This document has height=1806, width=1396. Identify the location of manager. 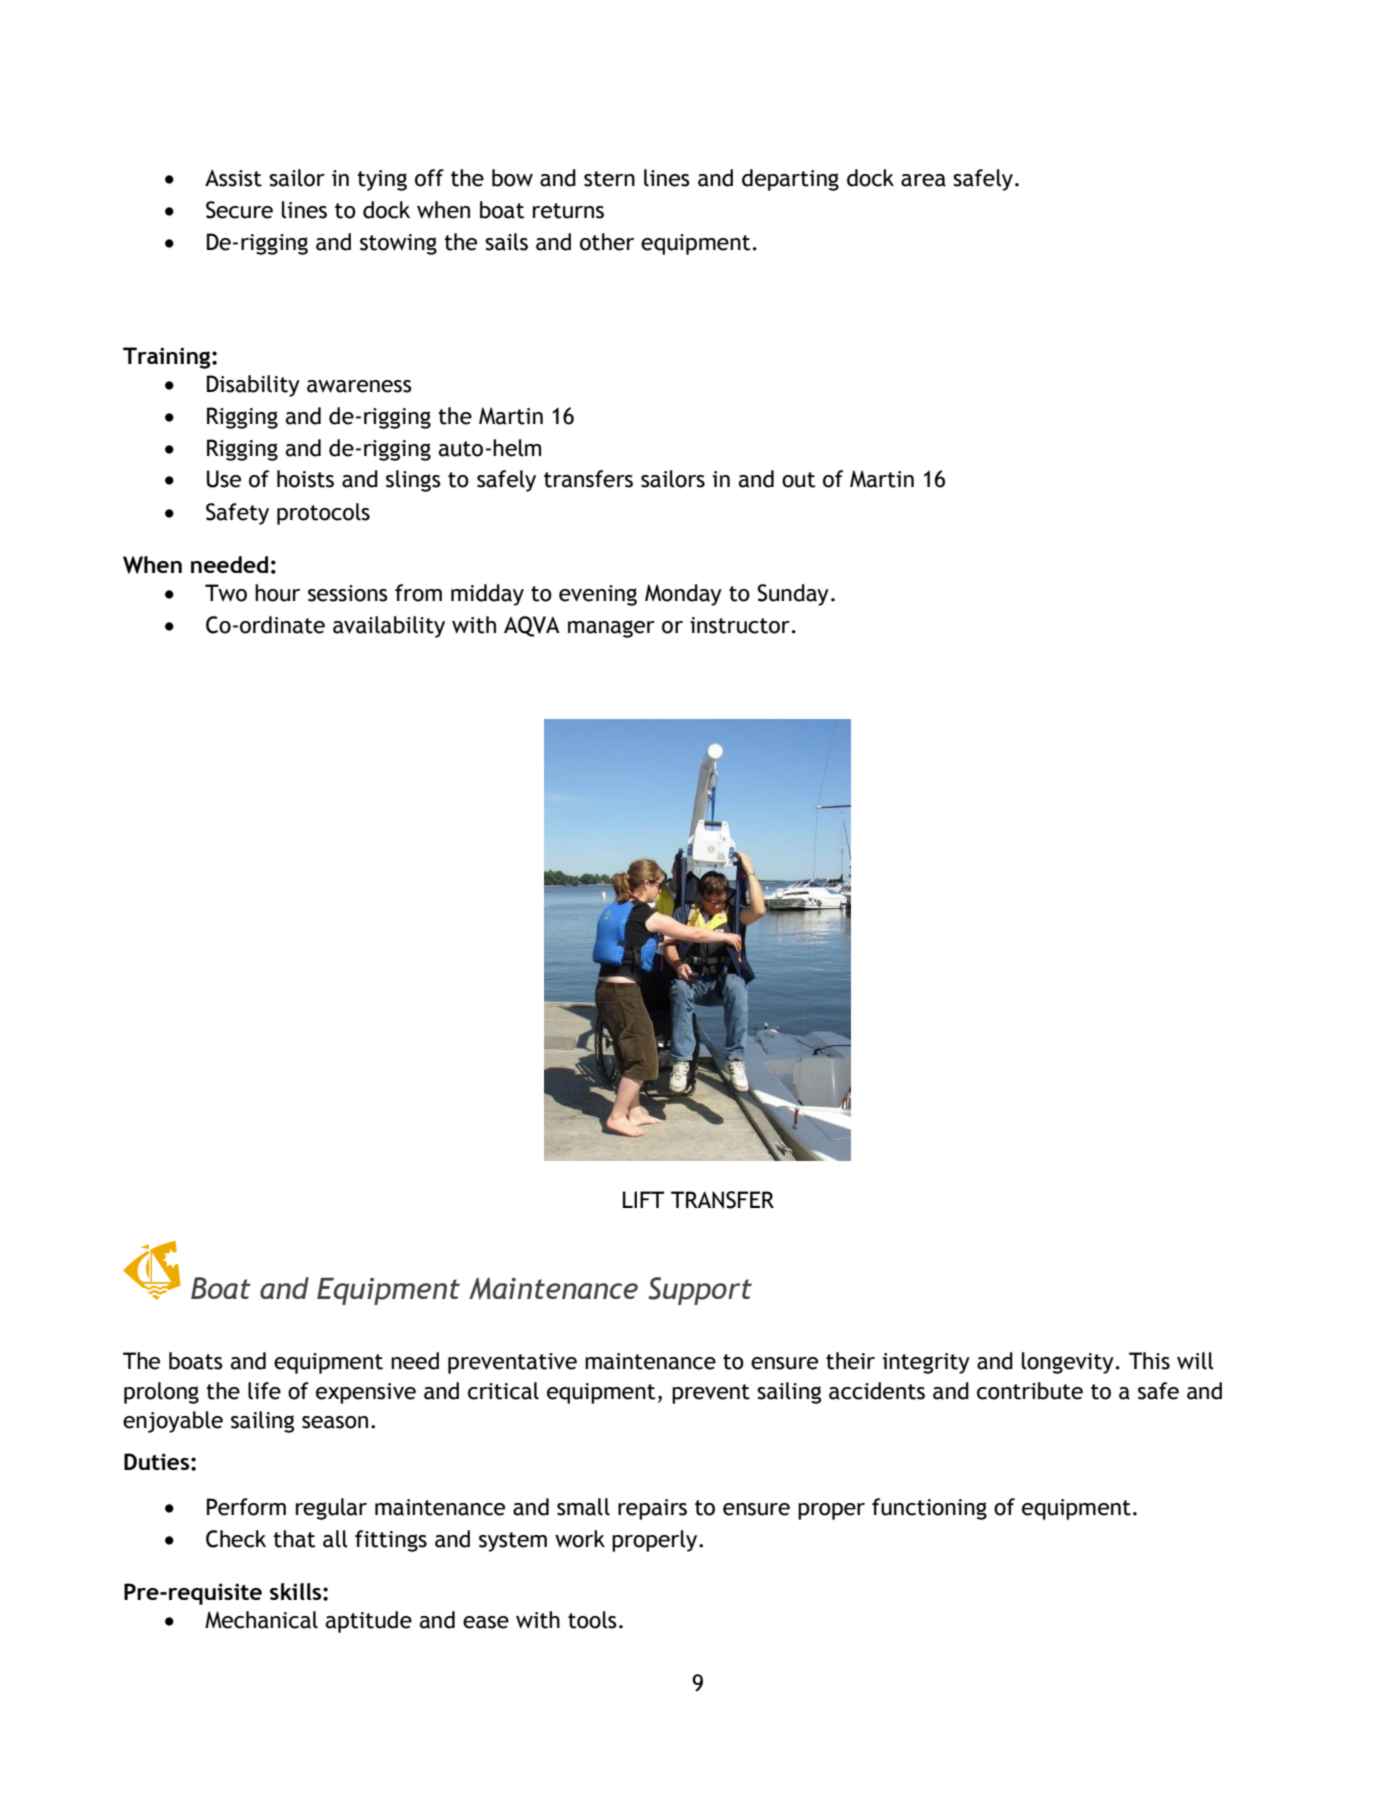
(611, 629).
